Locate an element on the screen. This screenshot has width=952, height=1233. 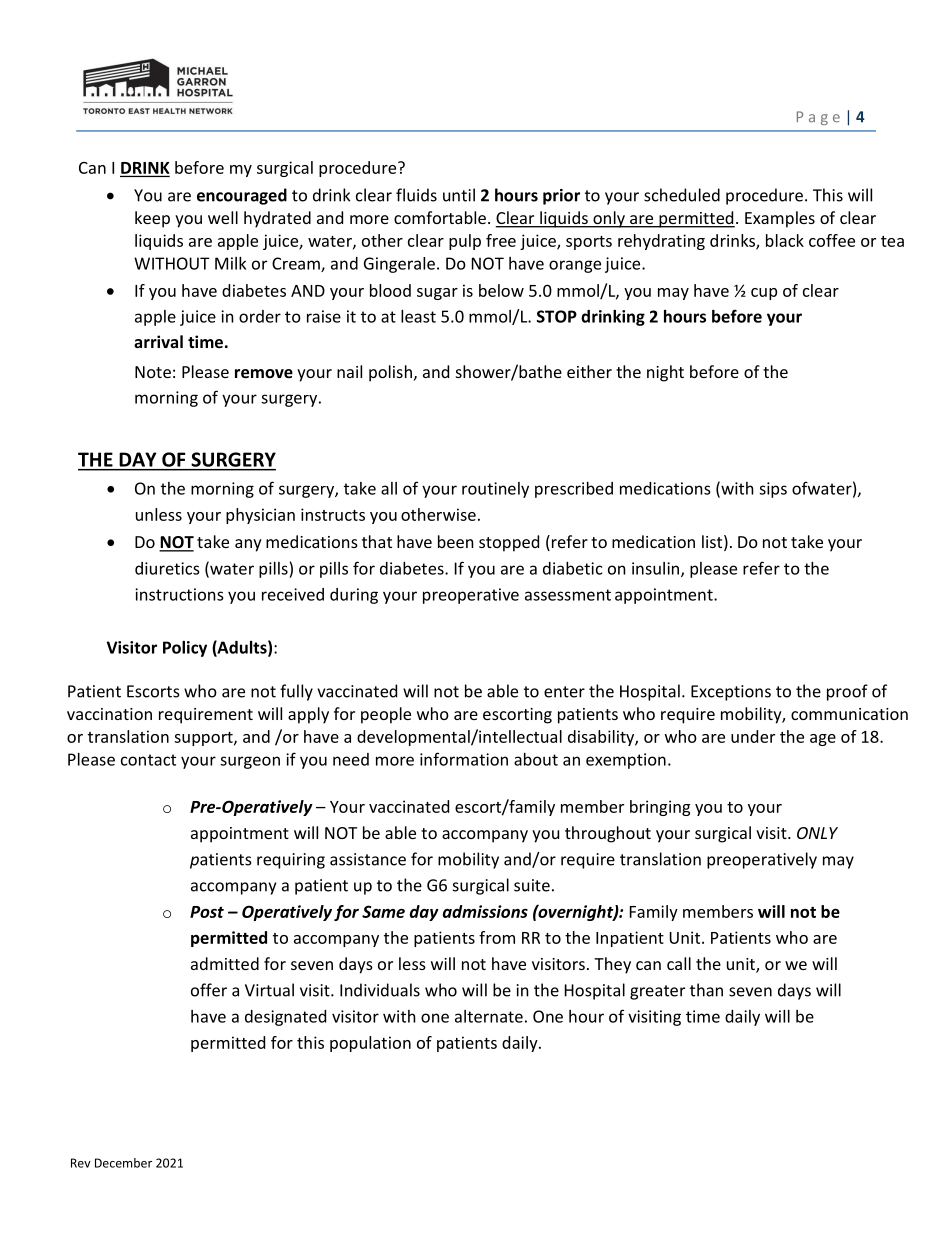
December is located at coordinates (123, 1163).
